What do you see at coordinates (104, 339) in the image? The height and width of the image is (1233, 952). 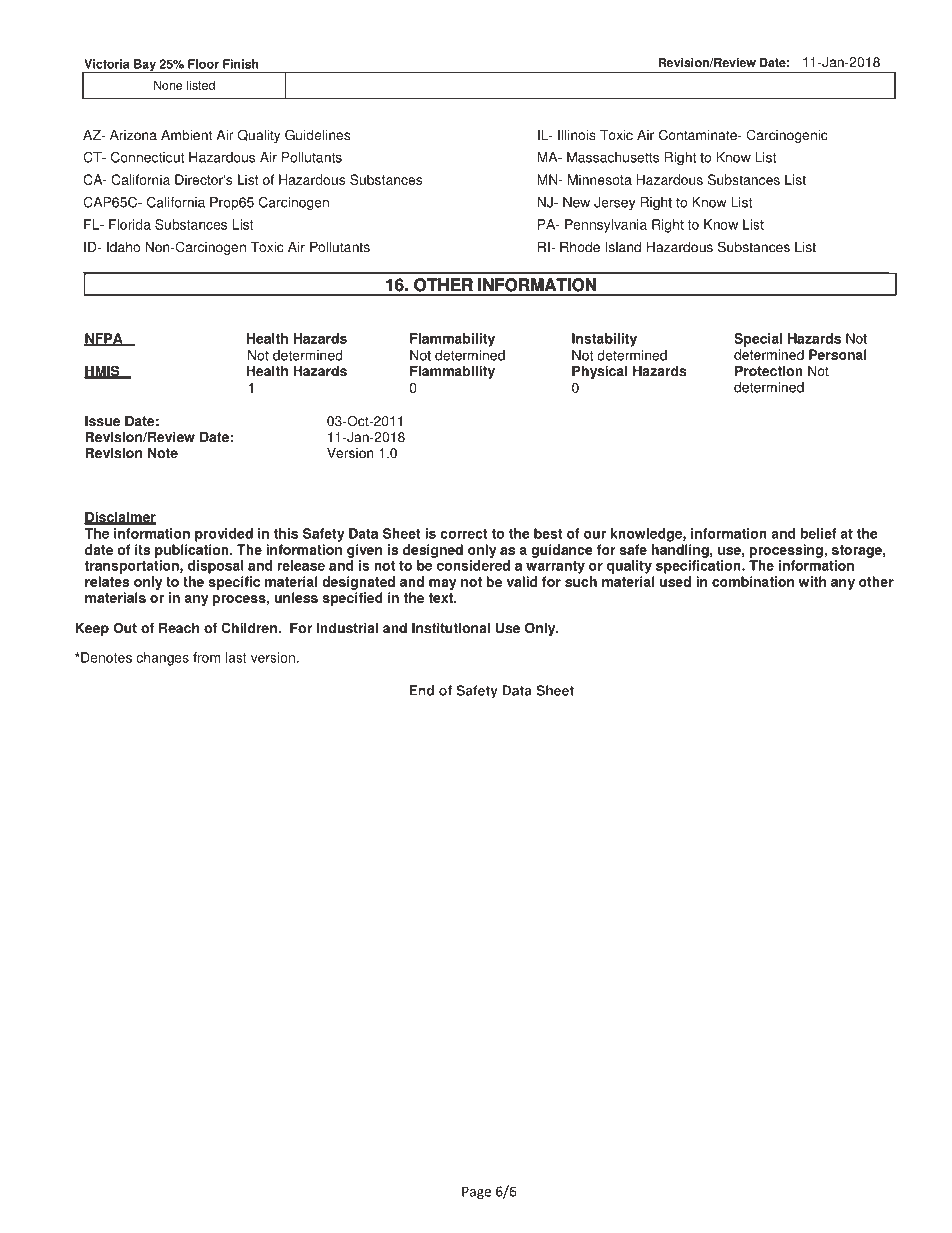 I see `NFPA` at bounding box center [104, 339].
